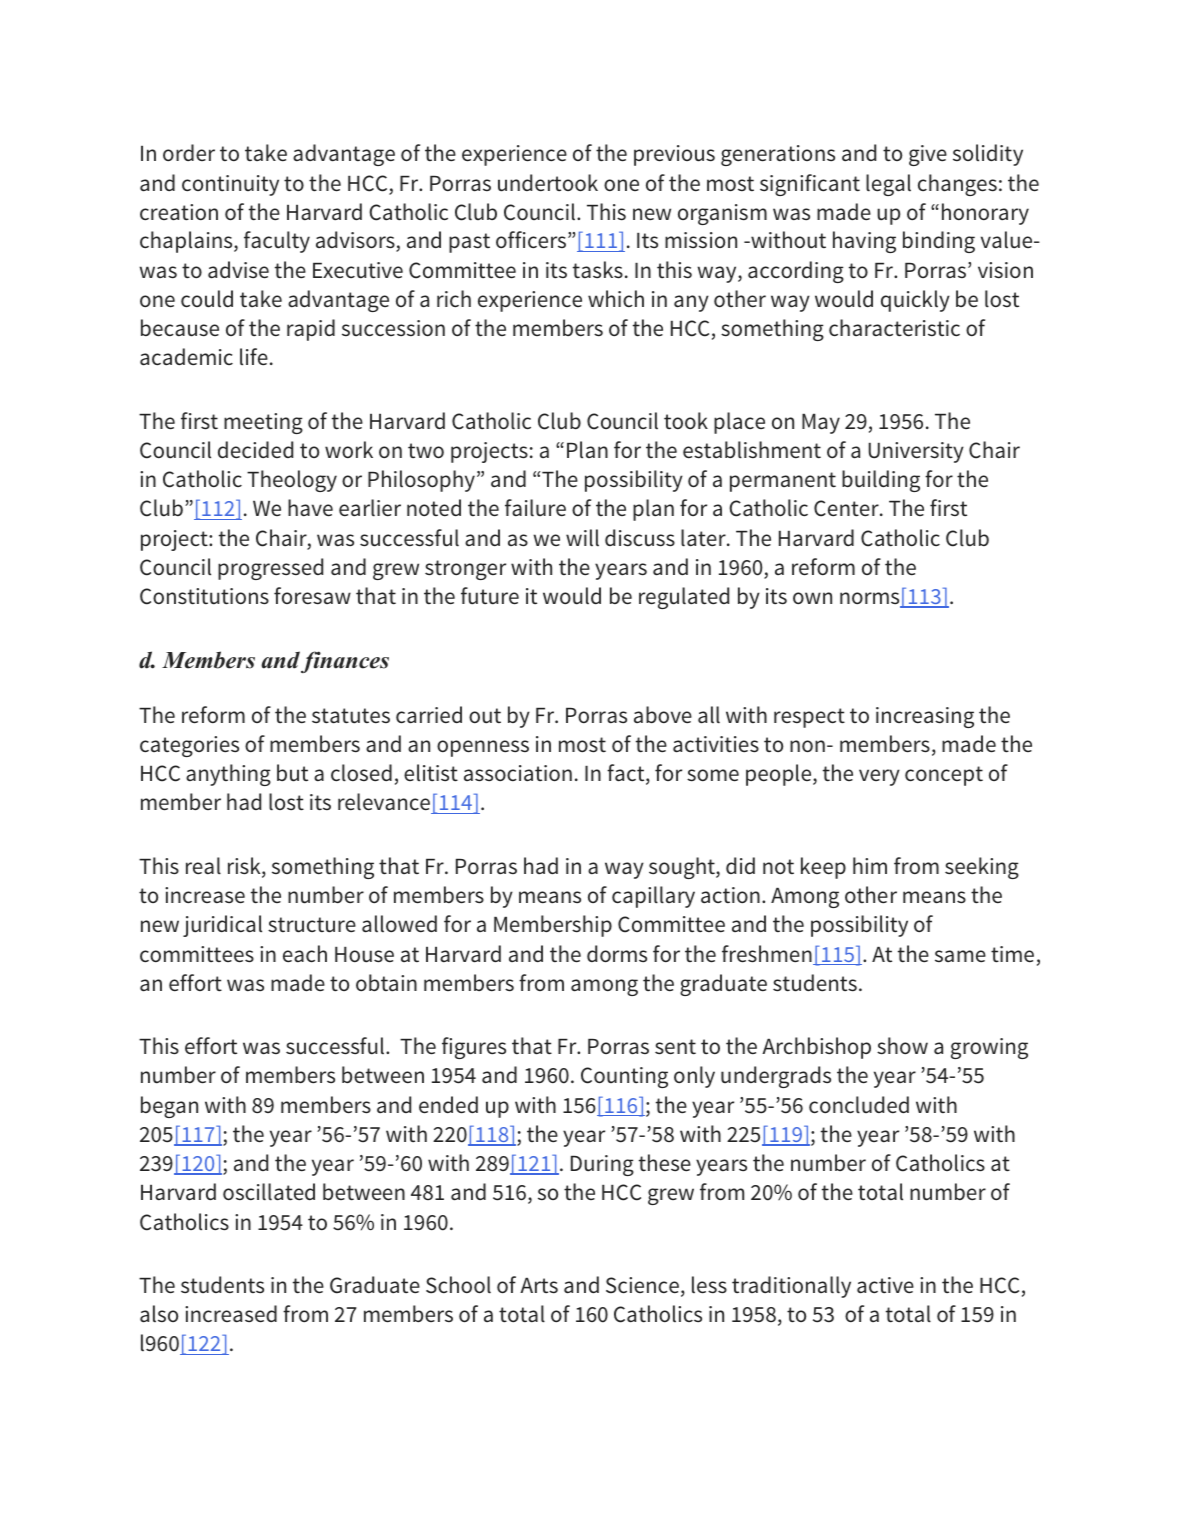  What do you see at coordinates (159, 1314) in the screenshot?
I see `also` at bounding box center [159, 1314].
